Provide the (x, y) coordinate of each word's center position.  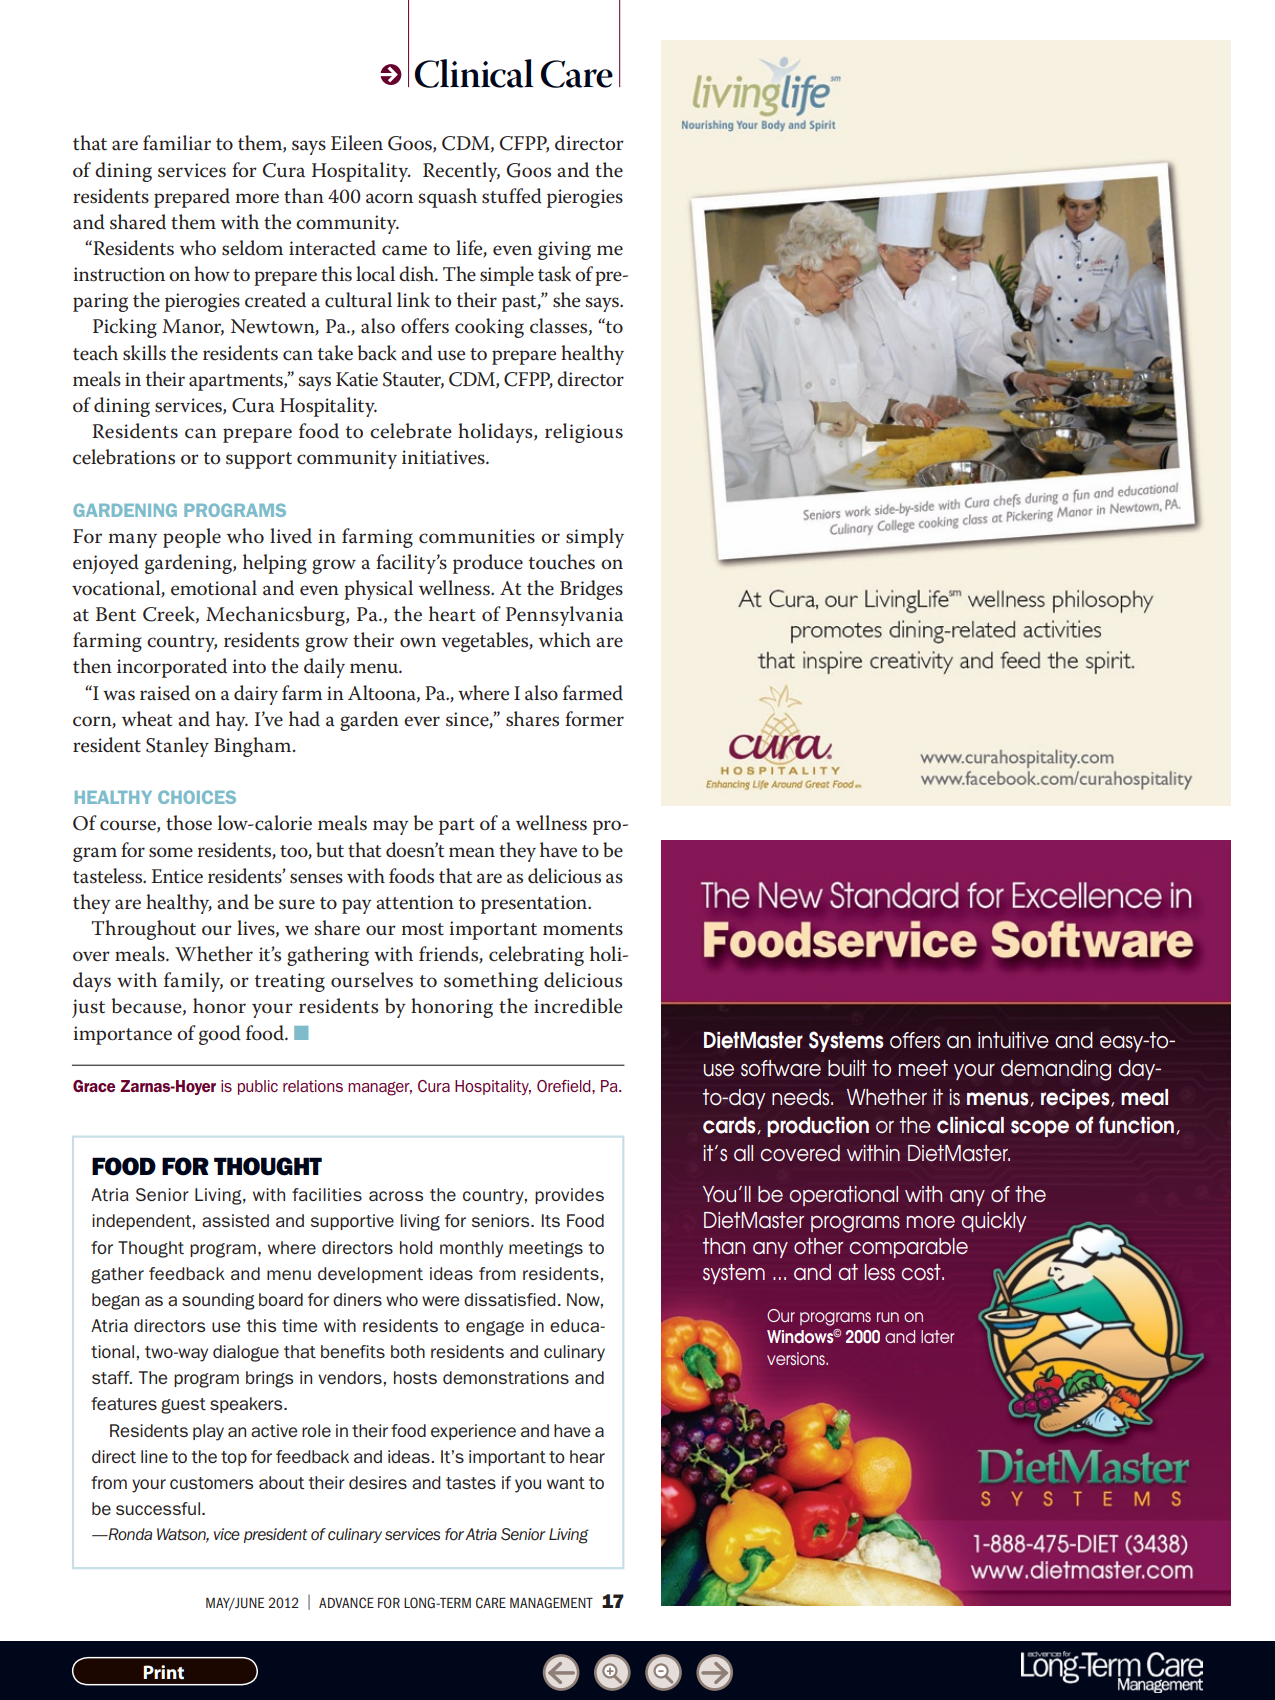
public (258, 1087)
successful (158, 1508)
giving (564, 250)
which (565, 640)
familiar (177, 143)
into (249, 666)
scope (1040, 1128)
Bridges (591, 590)
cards (730, 1125)
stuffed (512, 196)
